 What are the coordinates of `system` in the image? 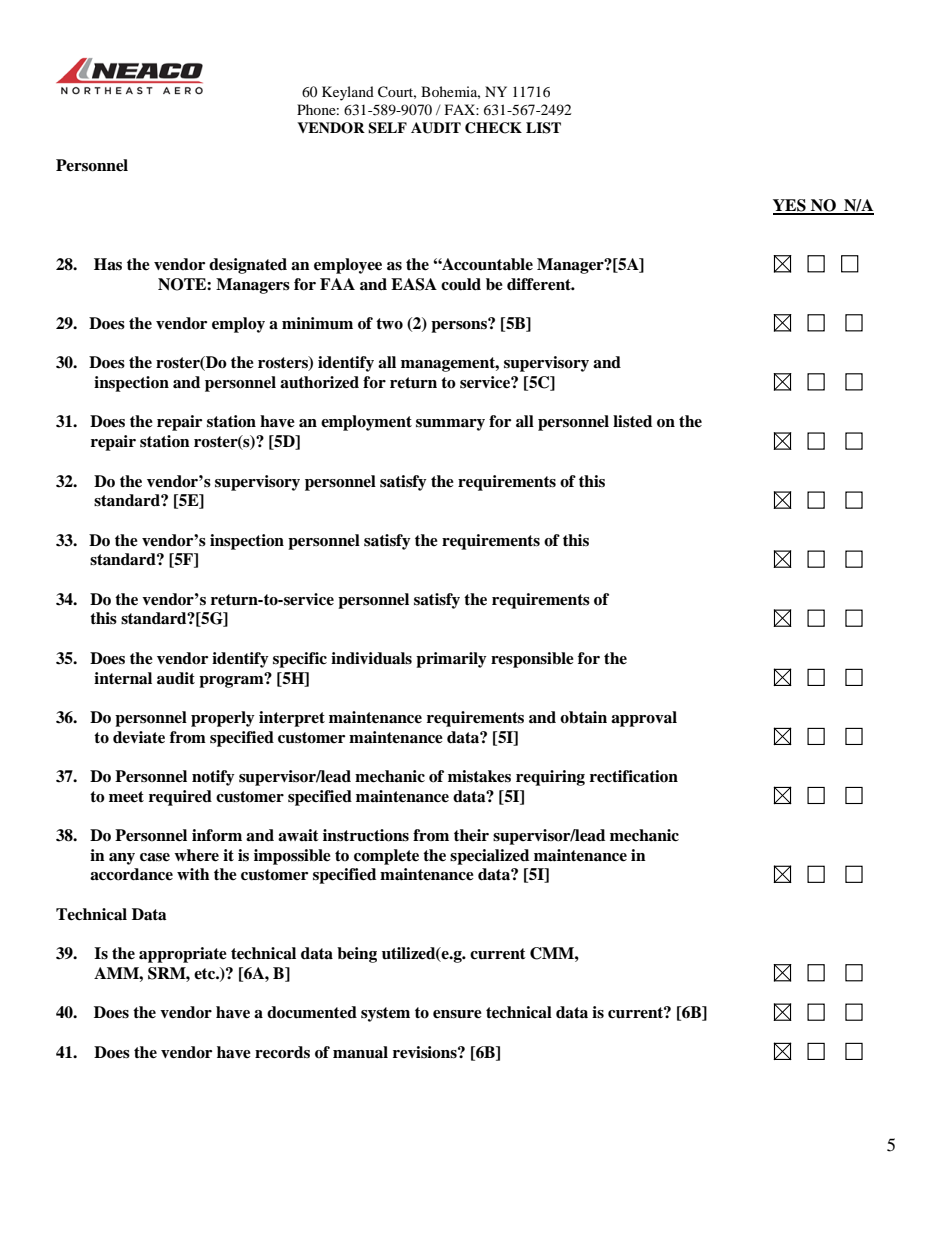 It's located at (385, 1014).
